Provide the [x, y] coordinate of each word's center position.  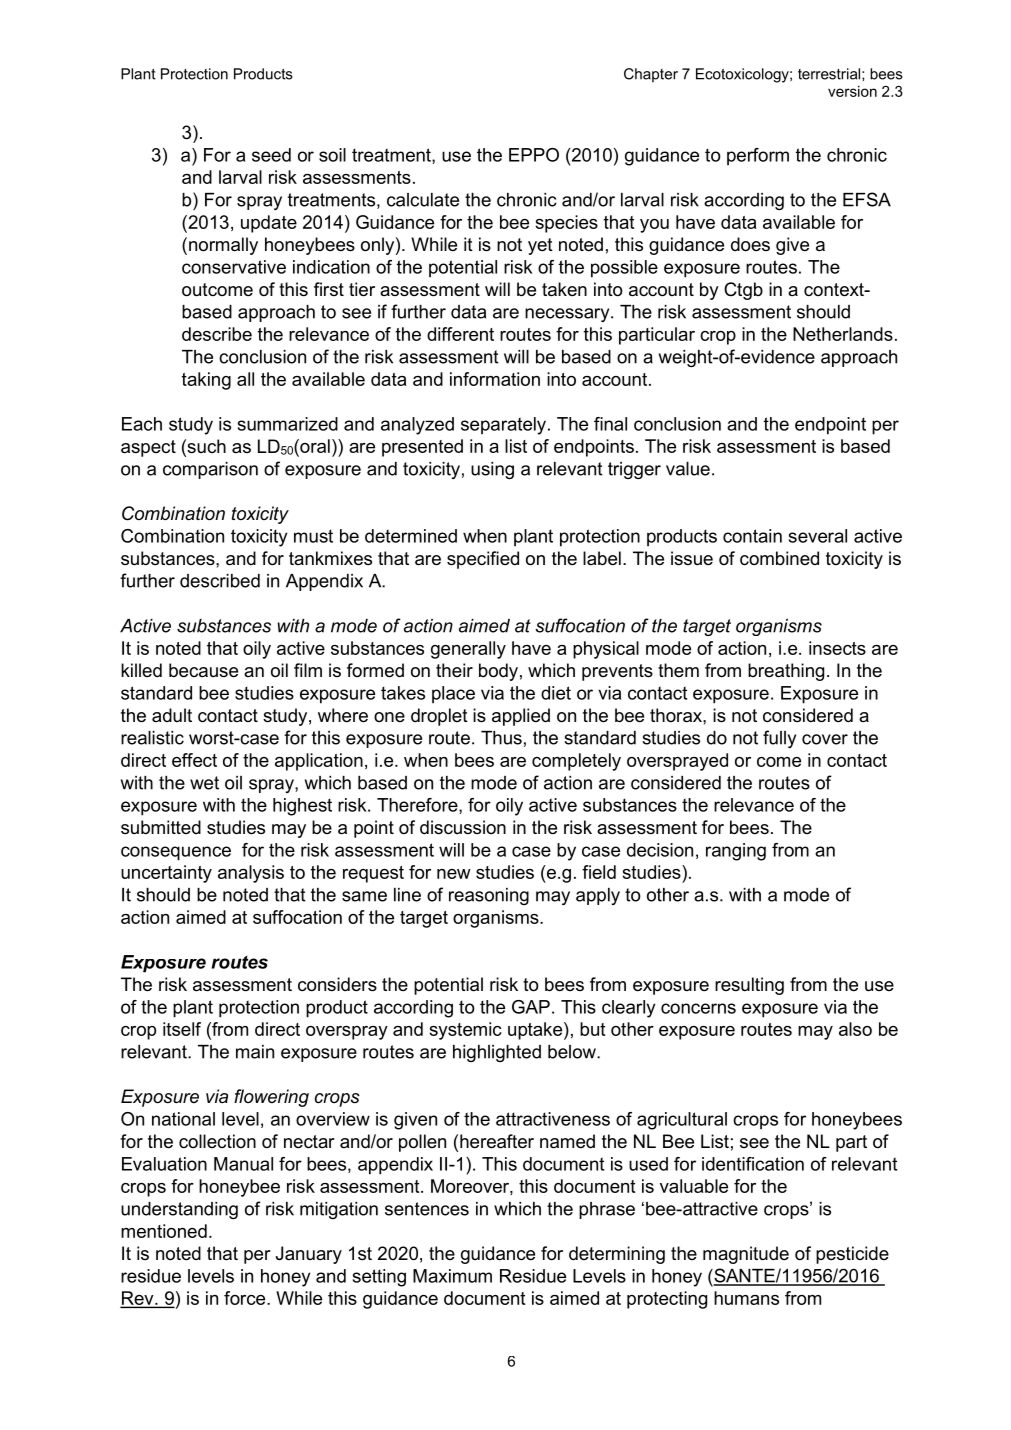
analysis [251, 874]
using [492, 470]
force [246, 1298]
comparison [210, 470]
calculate [423, 200]
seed [271, 155]
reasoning [489, 896]
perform [758, 157]
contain [752, 536]
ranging [736, 852]
